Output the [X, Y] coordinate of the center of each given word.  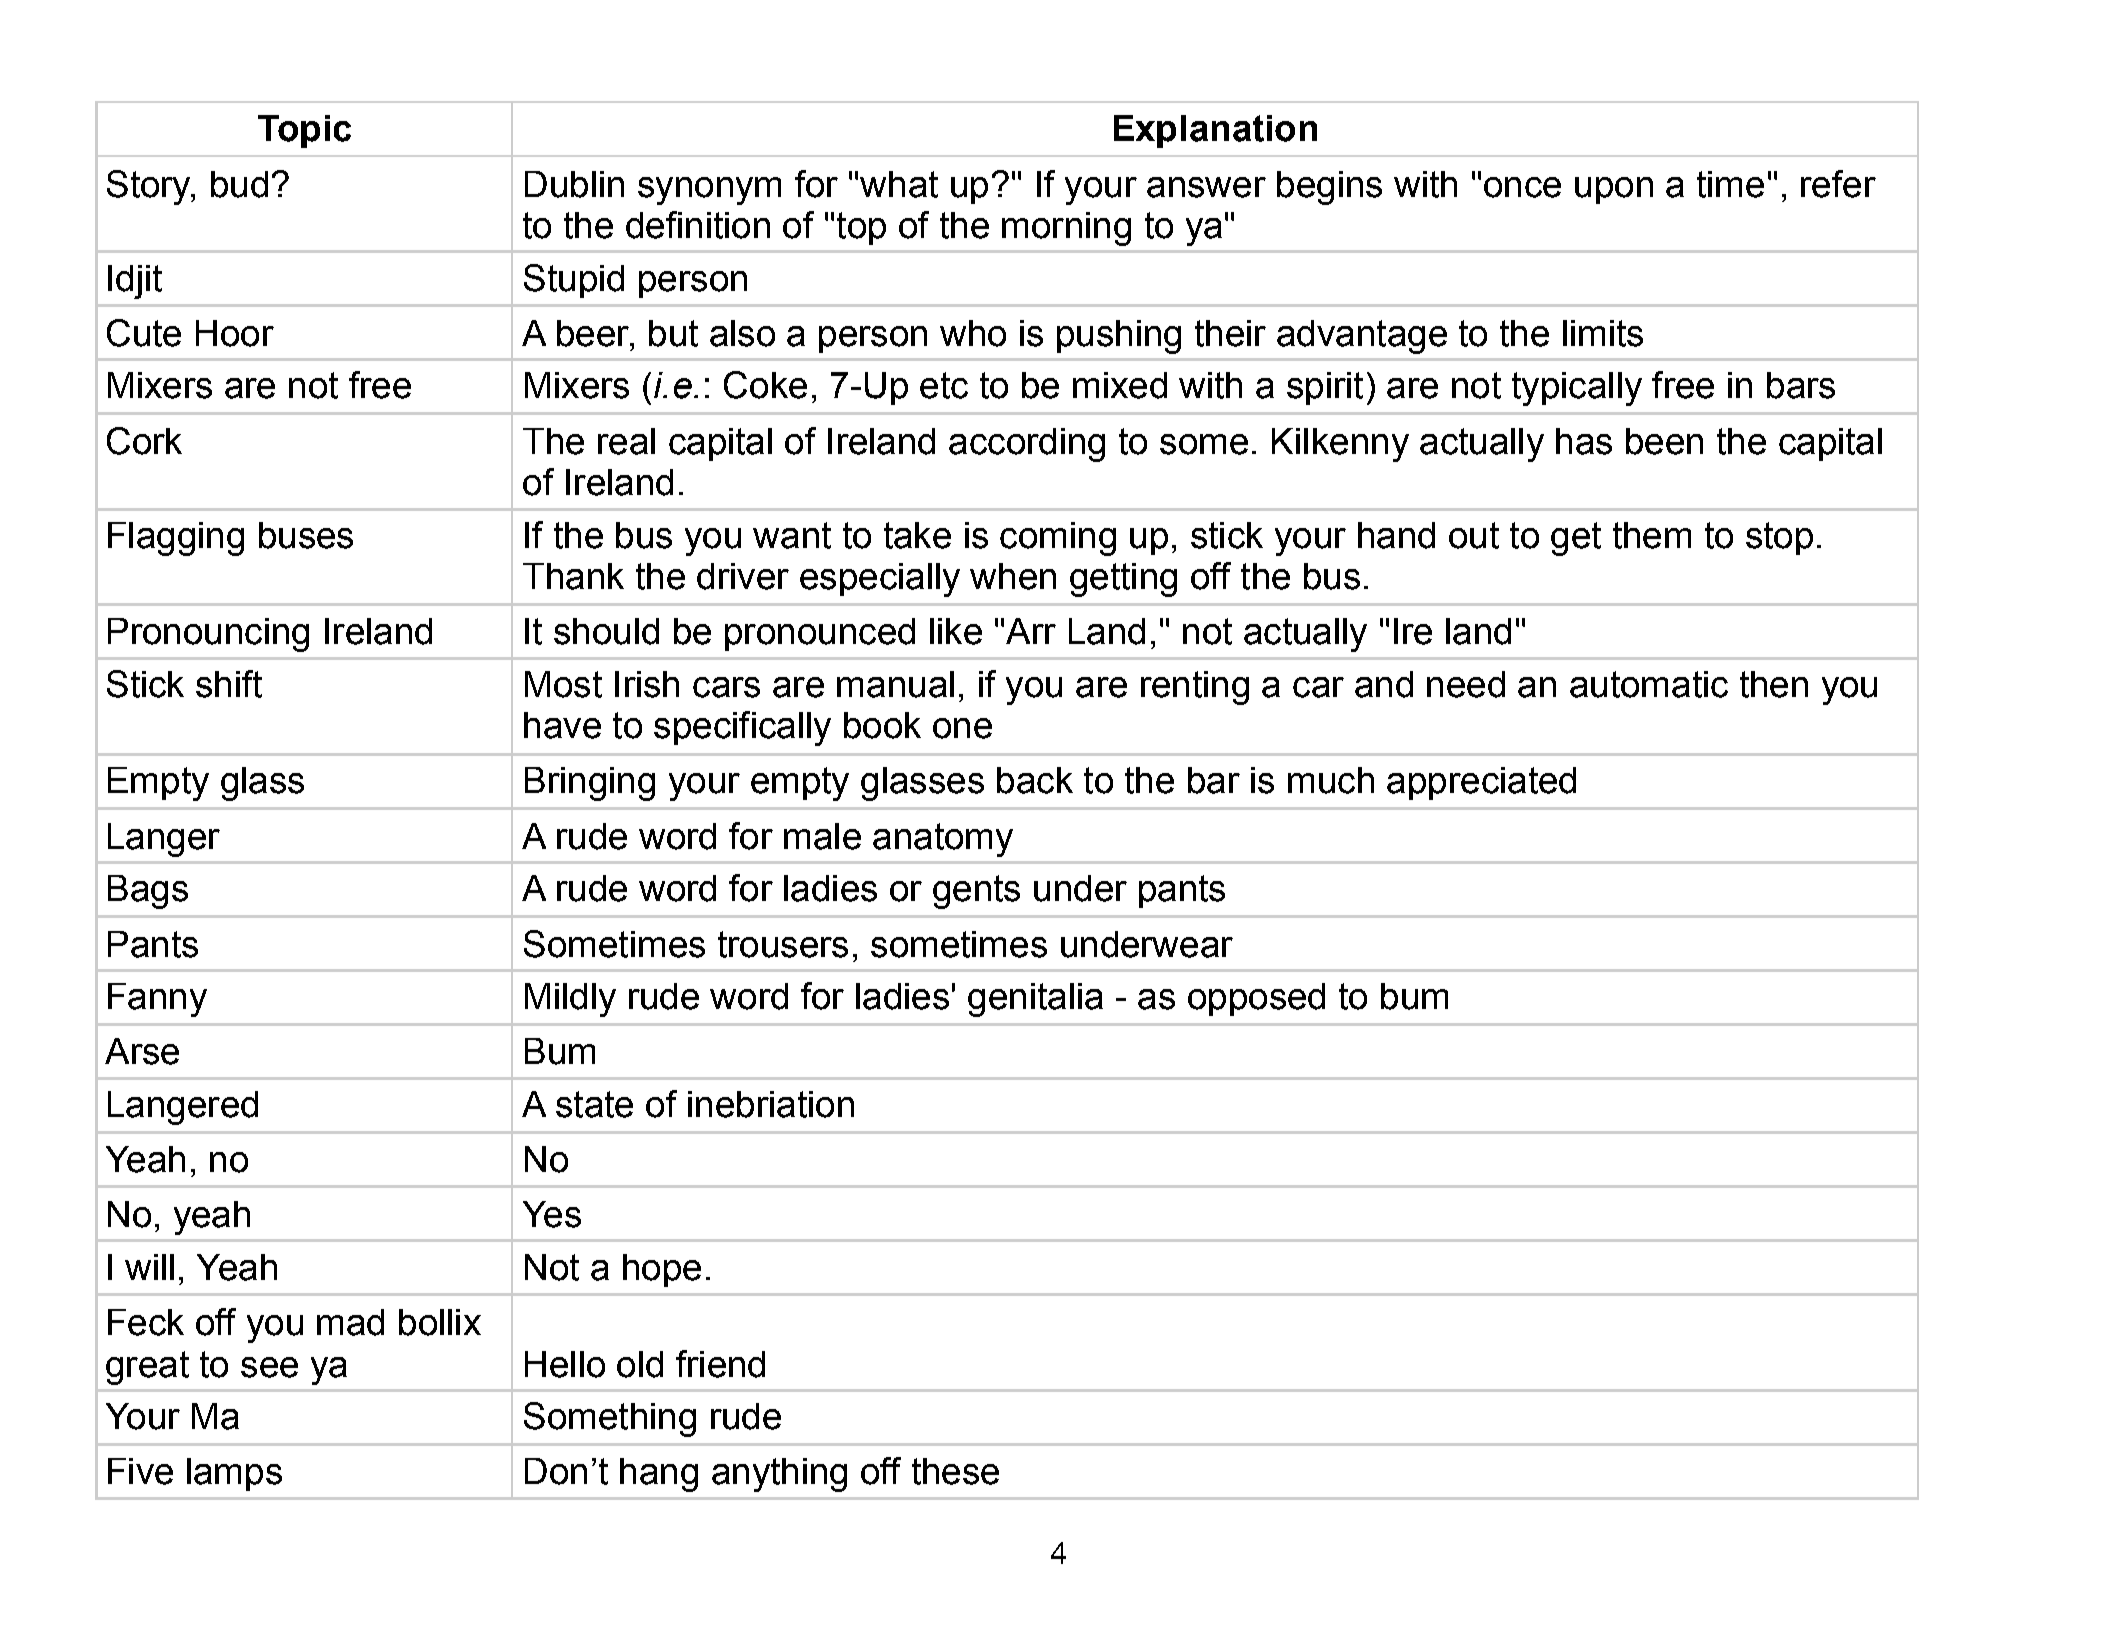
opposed [1256, 999]
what [899, 184]
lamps [234, 1474]
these [955, 1471]
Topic [304, 131]
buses [306, 535]
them [1652, 535]
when [1013, 576]
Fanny [157, 1000]
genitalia [1035, 1000]
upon [1614, 190]
